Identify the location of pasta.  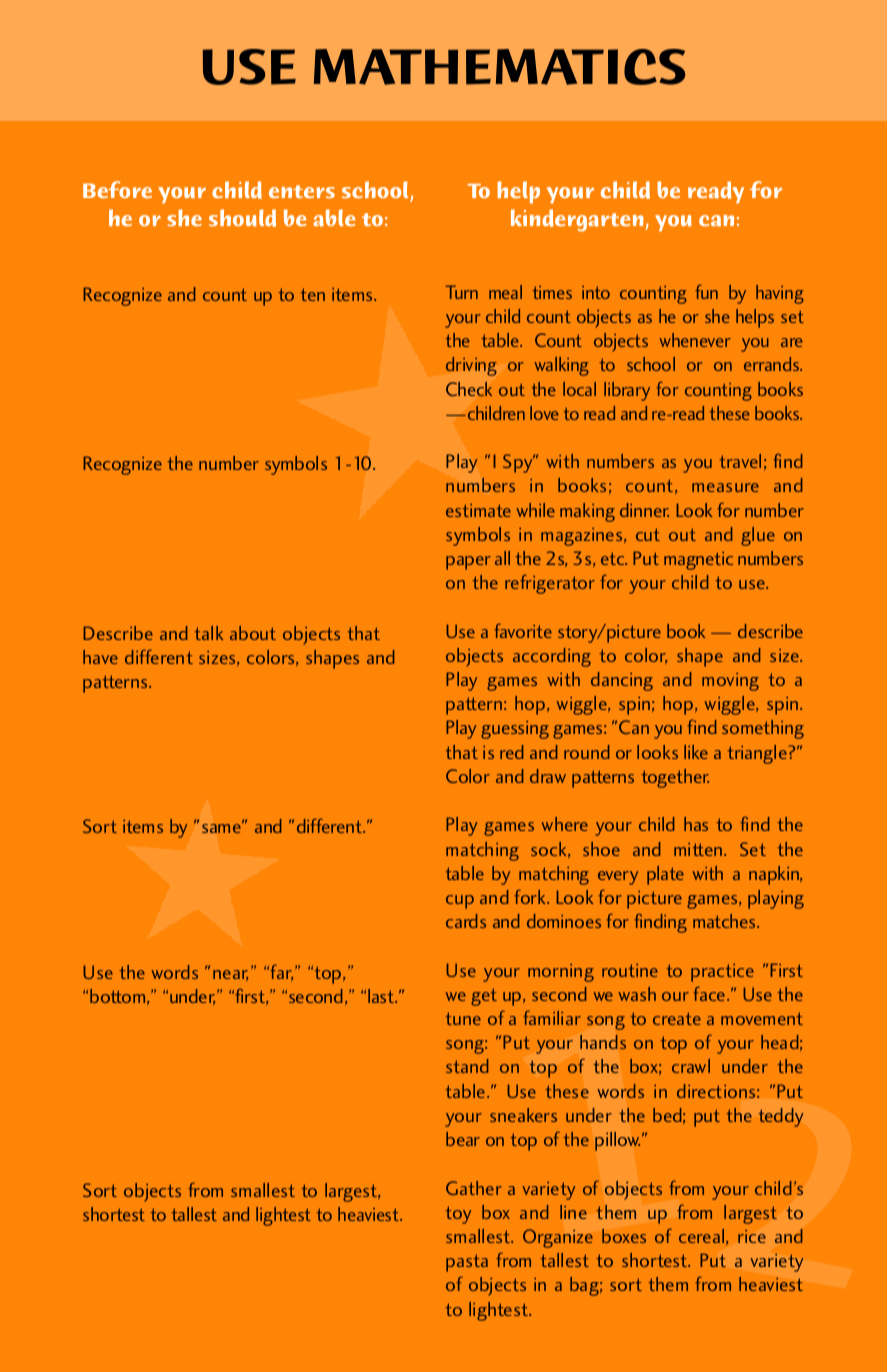
(467, 1263).
